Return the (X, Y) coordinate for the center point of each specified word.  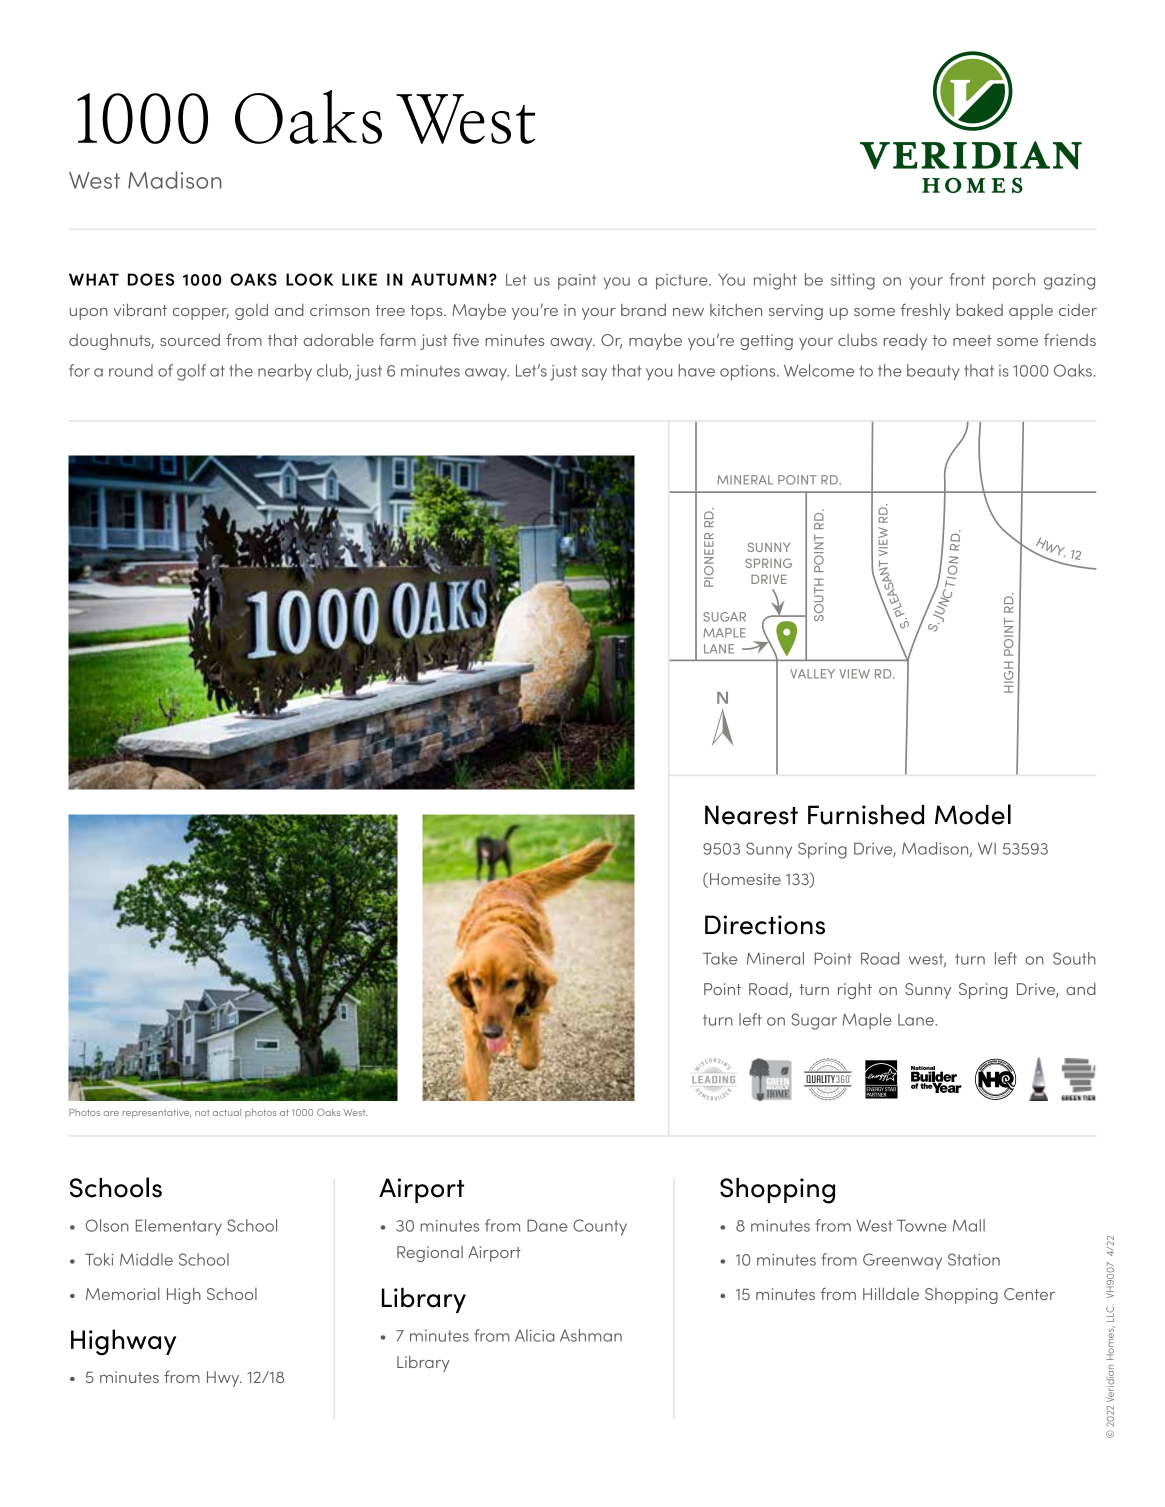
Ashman (591, 1335)
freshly (926, 311)
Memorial (123, 1294)
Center (1029, 1294)
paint (577, 282)
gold (251, 311)
